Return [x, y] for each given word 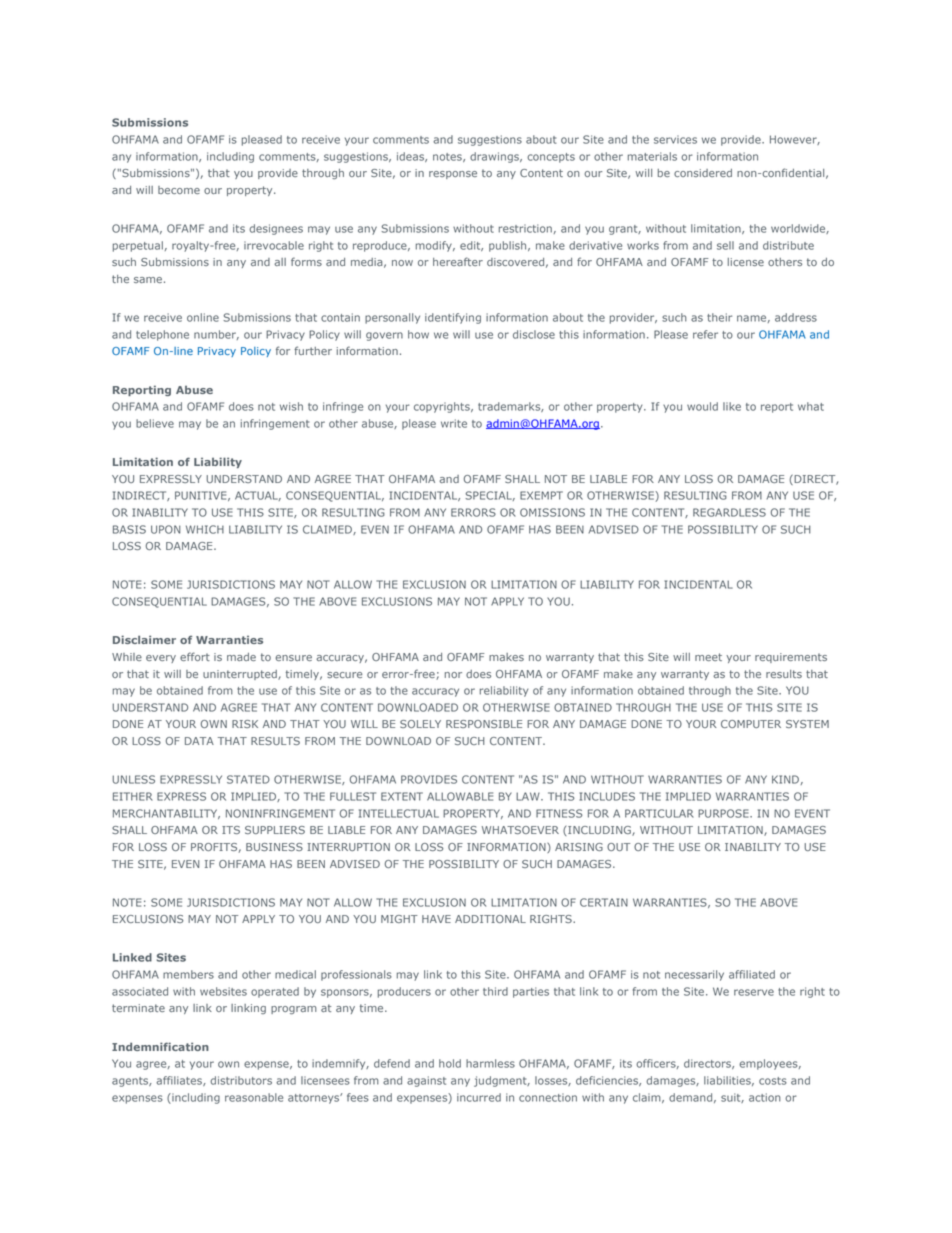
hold [450, 1063]
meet [708, 657]
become [179, 190]
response [453, 175]
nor [453, 675]
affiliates [180, 1081]
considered [703, 173]
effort [195, 656]
